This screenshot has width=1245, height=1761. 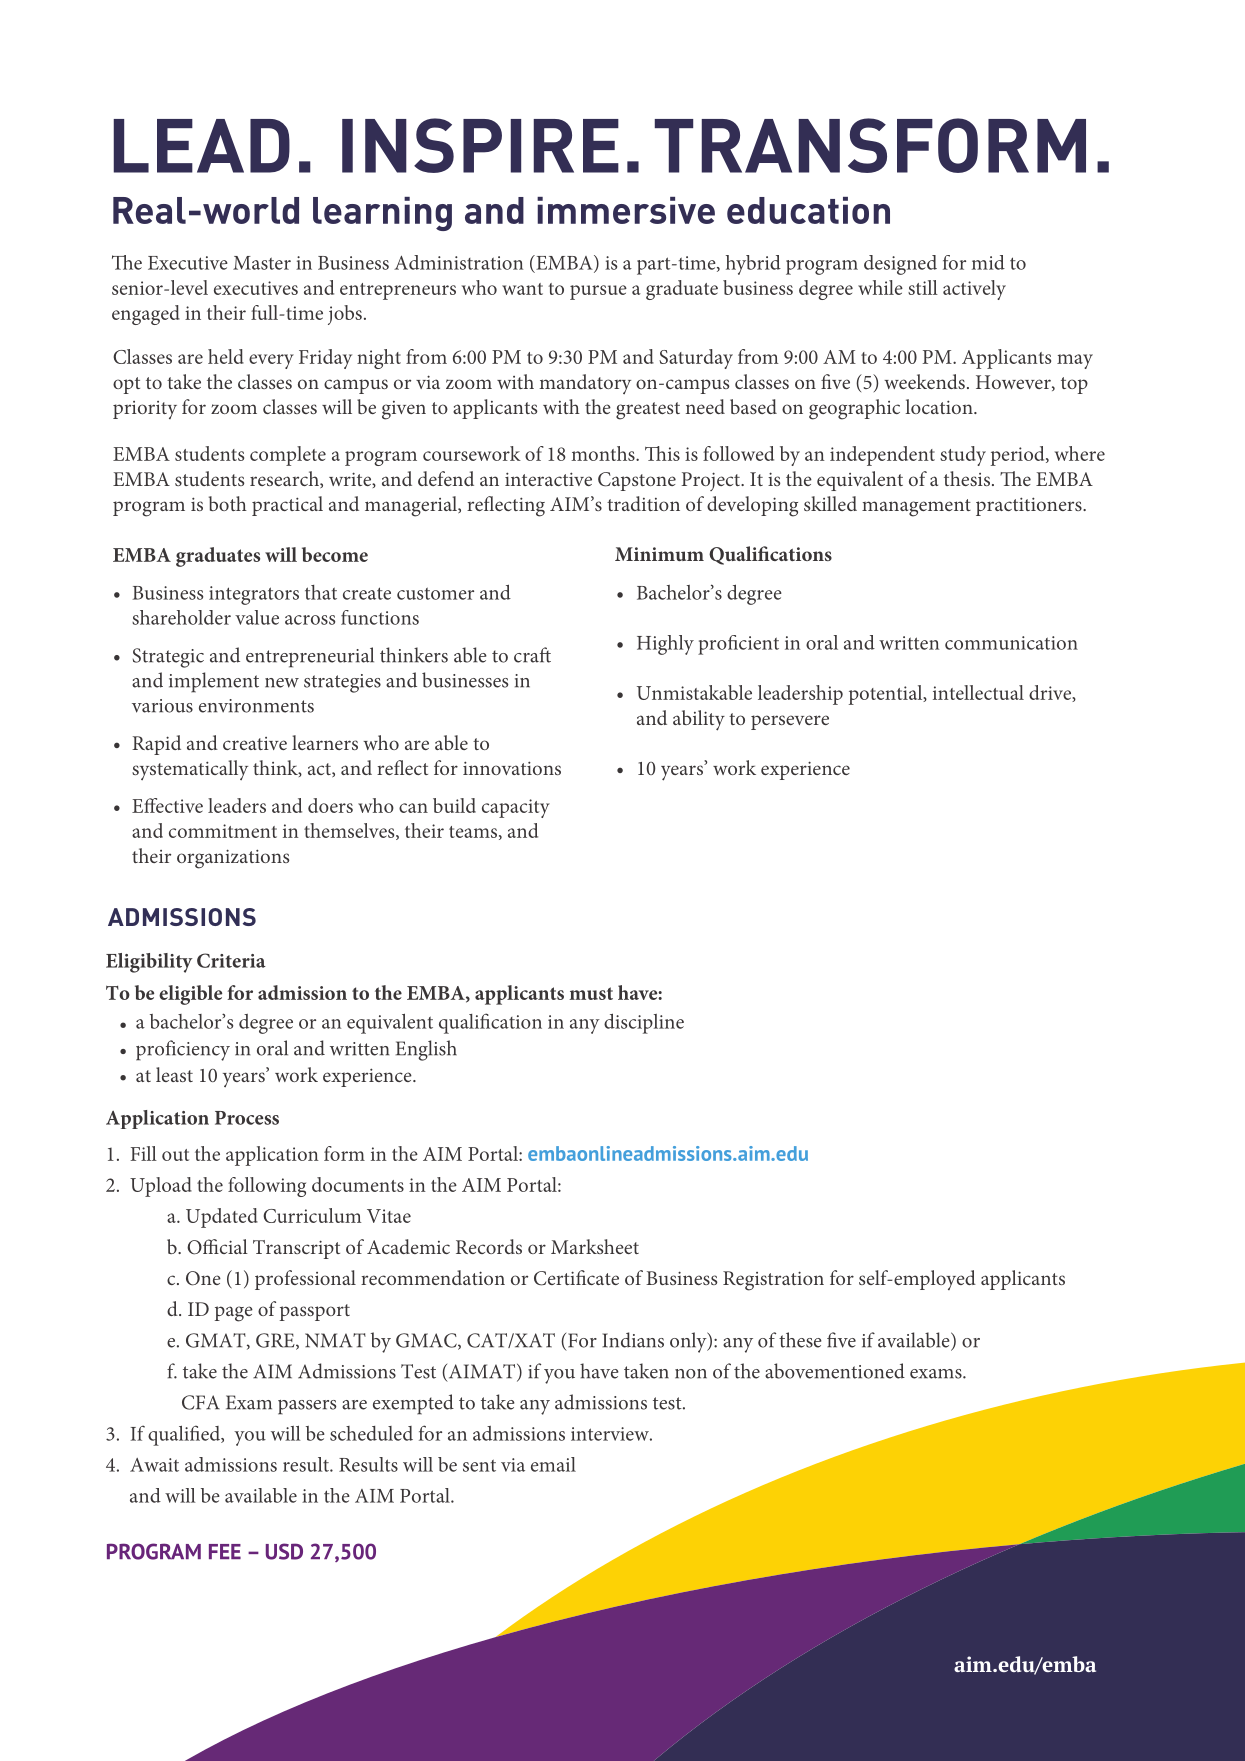 What do you see at coordinates (489, 1246) in the screenshot?
I see `Records` at bounding box center [489, 1246].
